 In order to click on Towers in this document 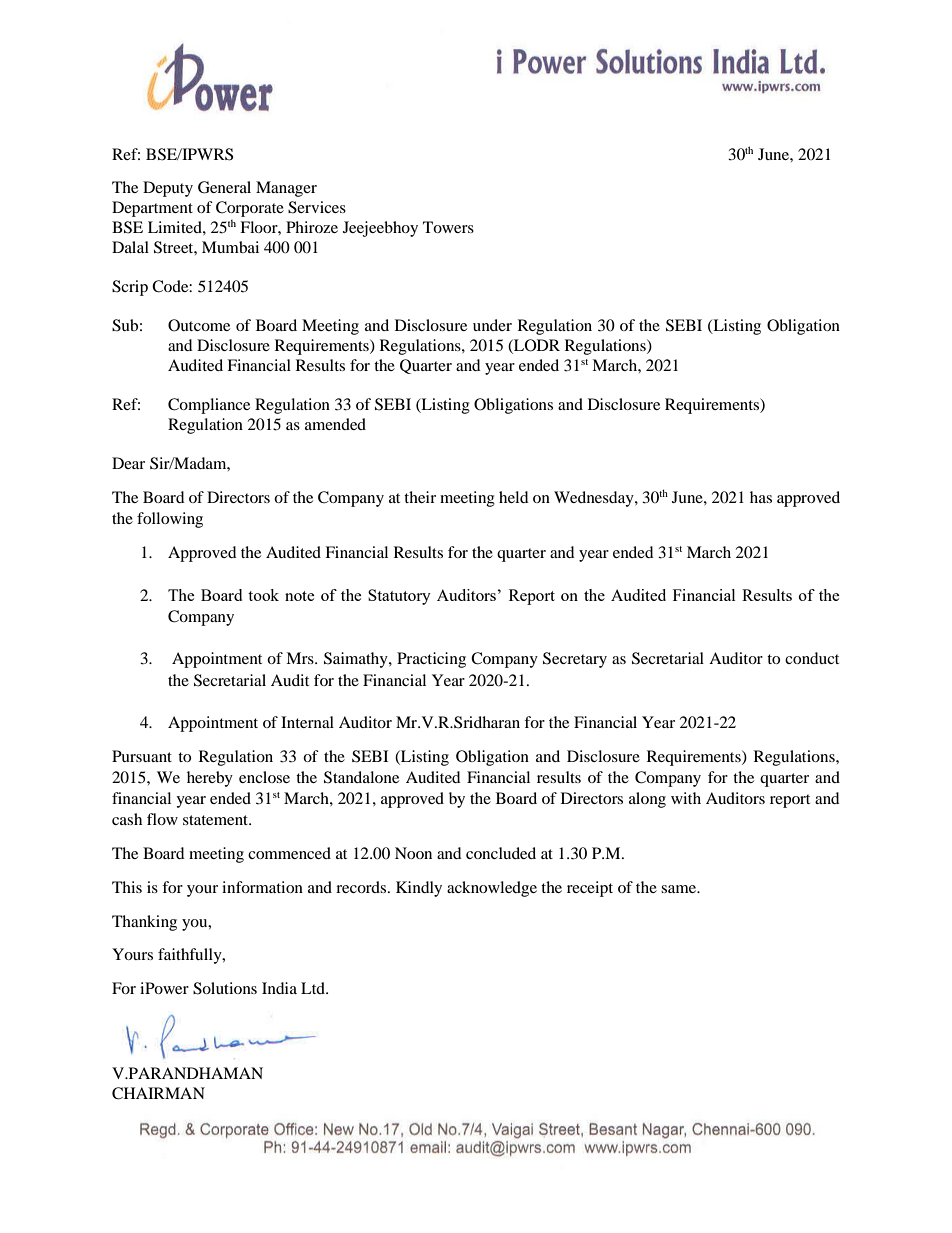, I will do `click(448, 227)`.
